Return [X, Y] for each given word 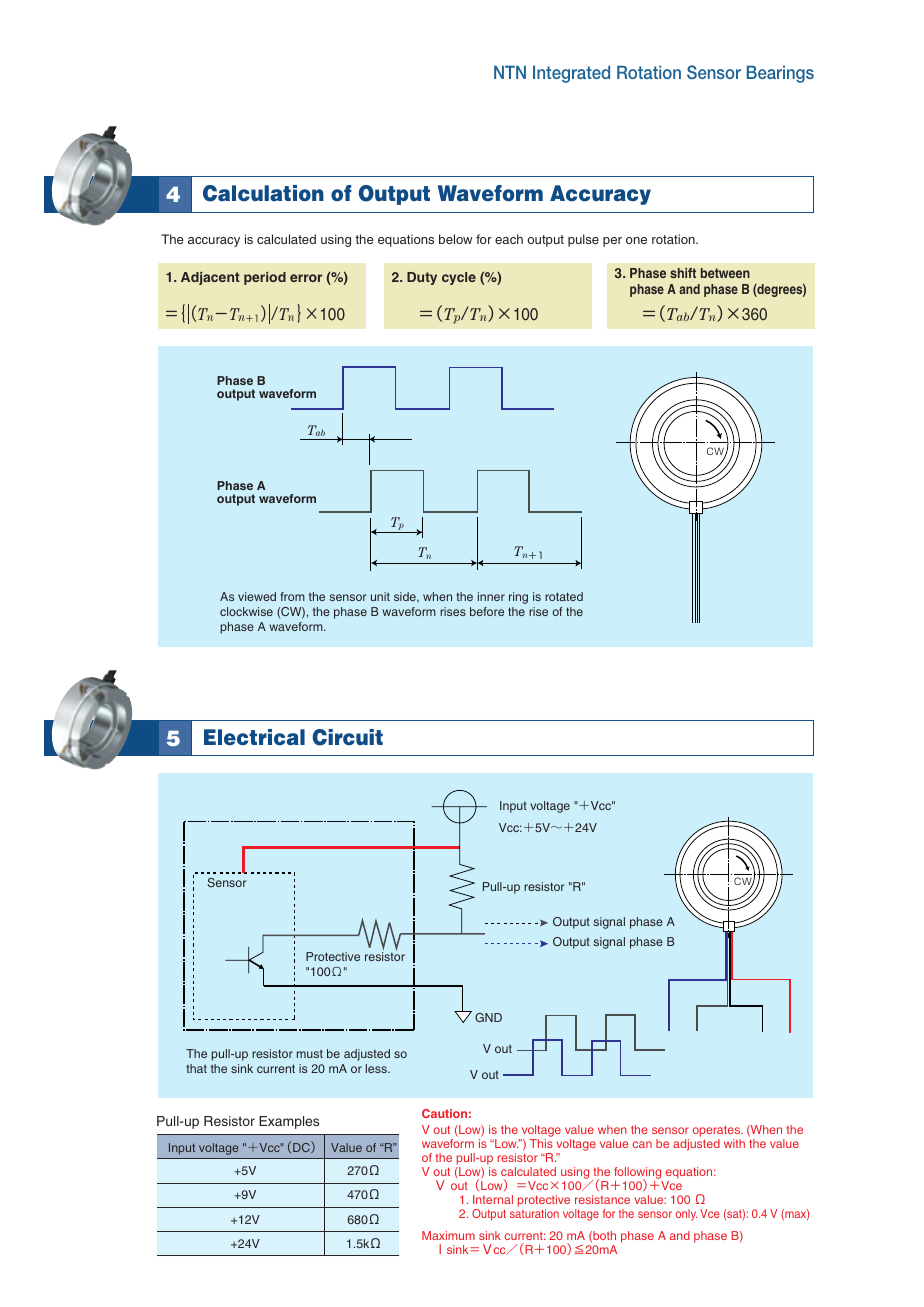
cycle [459, 278]
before [487, 611]
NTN [510, 72]
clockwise [246, 611]
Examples [289, 1122]
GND [488, 1017]
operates [717, 1133]
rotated [564, 596]
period [265, 278]
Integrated [571, 74]
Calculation [263, 193]
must [310, 1054]
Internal [493, 1199]
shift [683, 273]
